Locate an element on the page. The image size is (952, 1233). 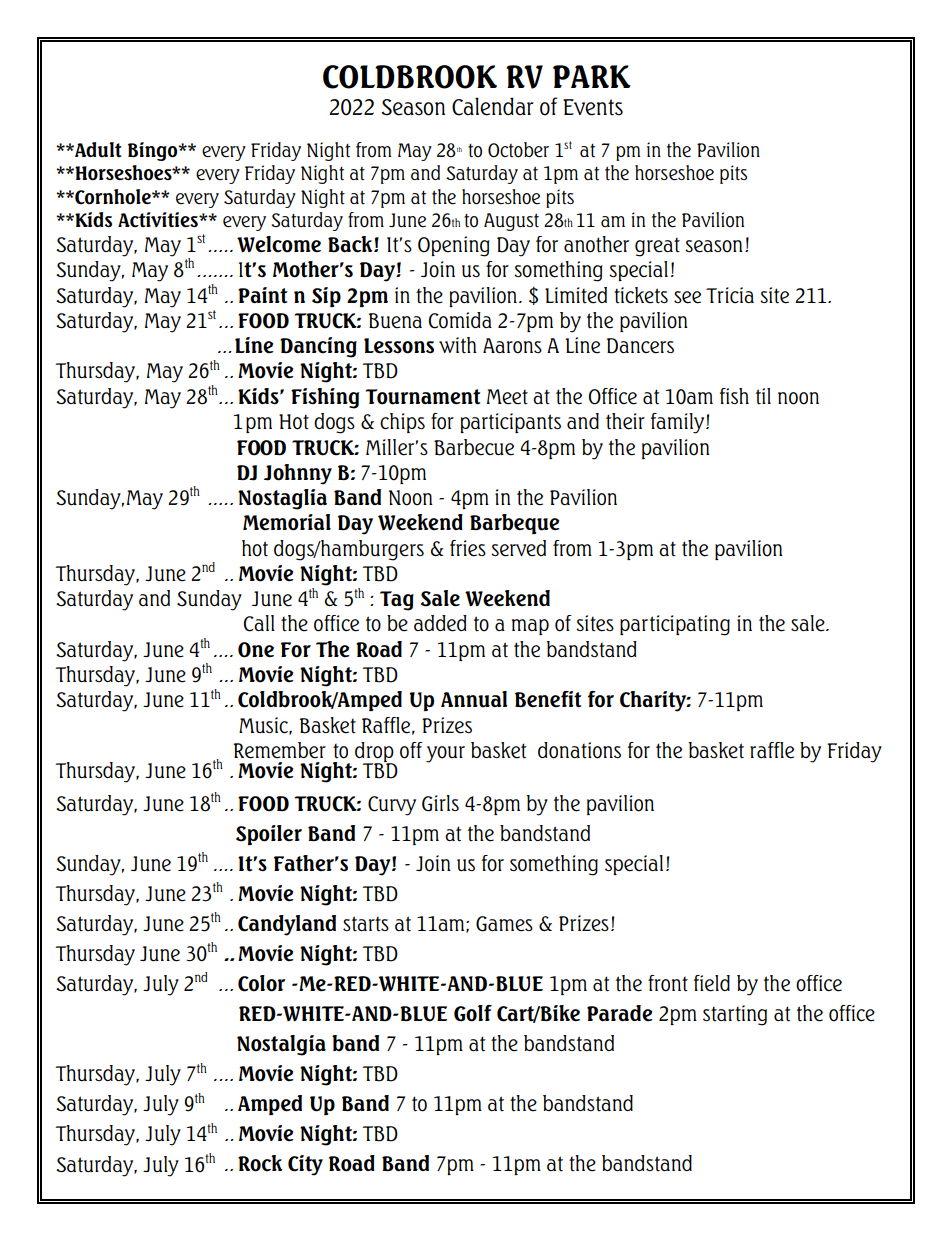
starting is located at coordinates (735, 1015).
